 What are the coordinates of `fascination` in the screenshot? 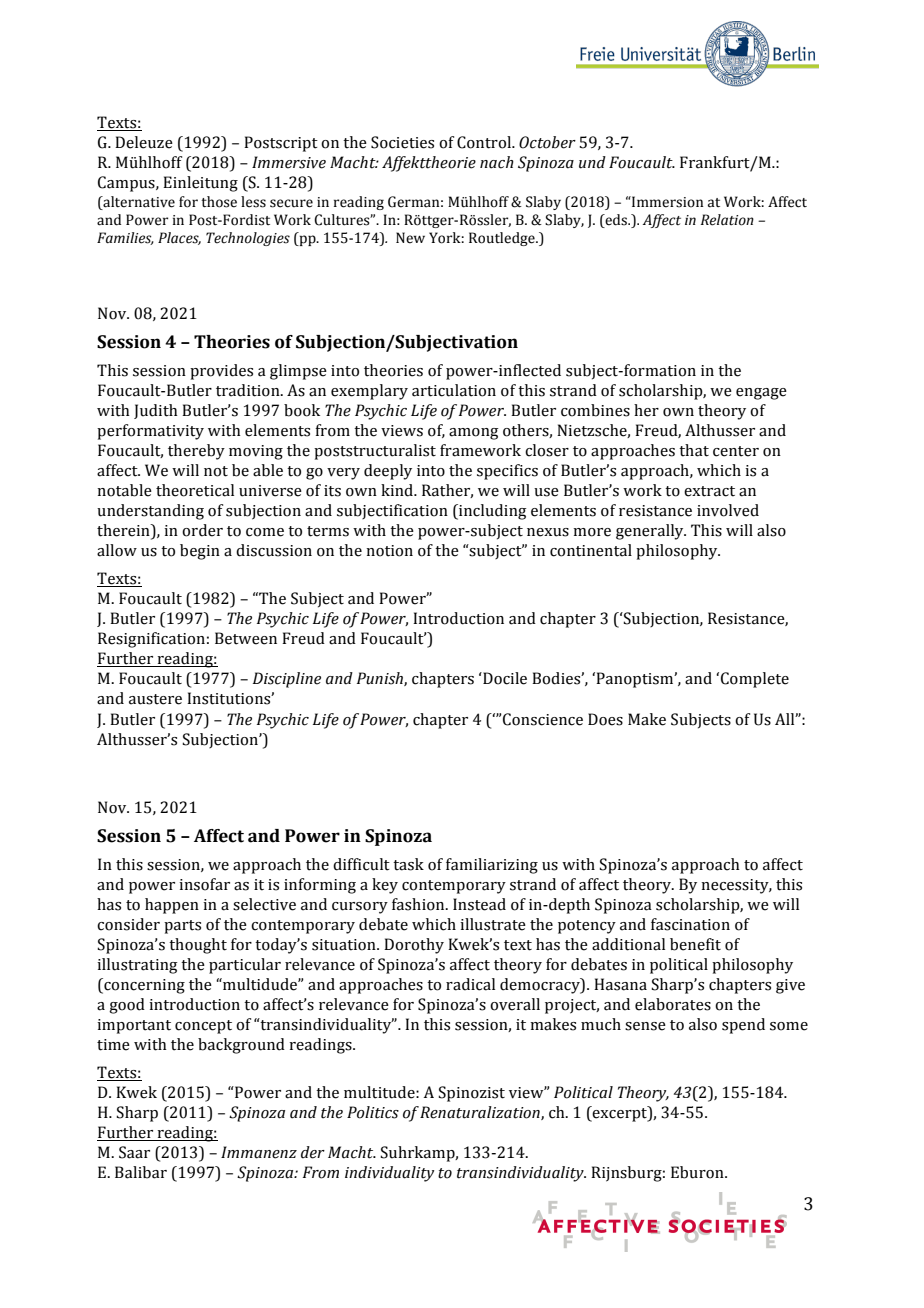 It's located at (690, 924).
